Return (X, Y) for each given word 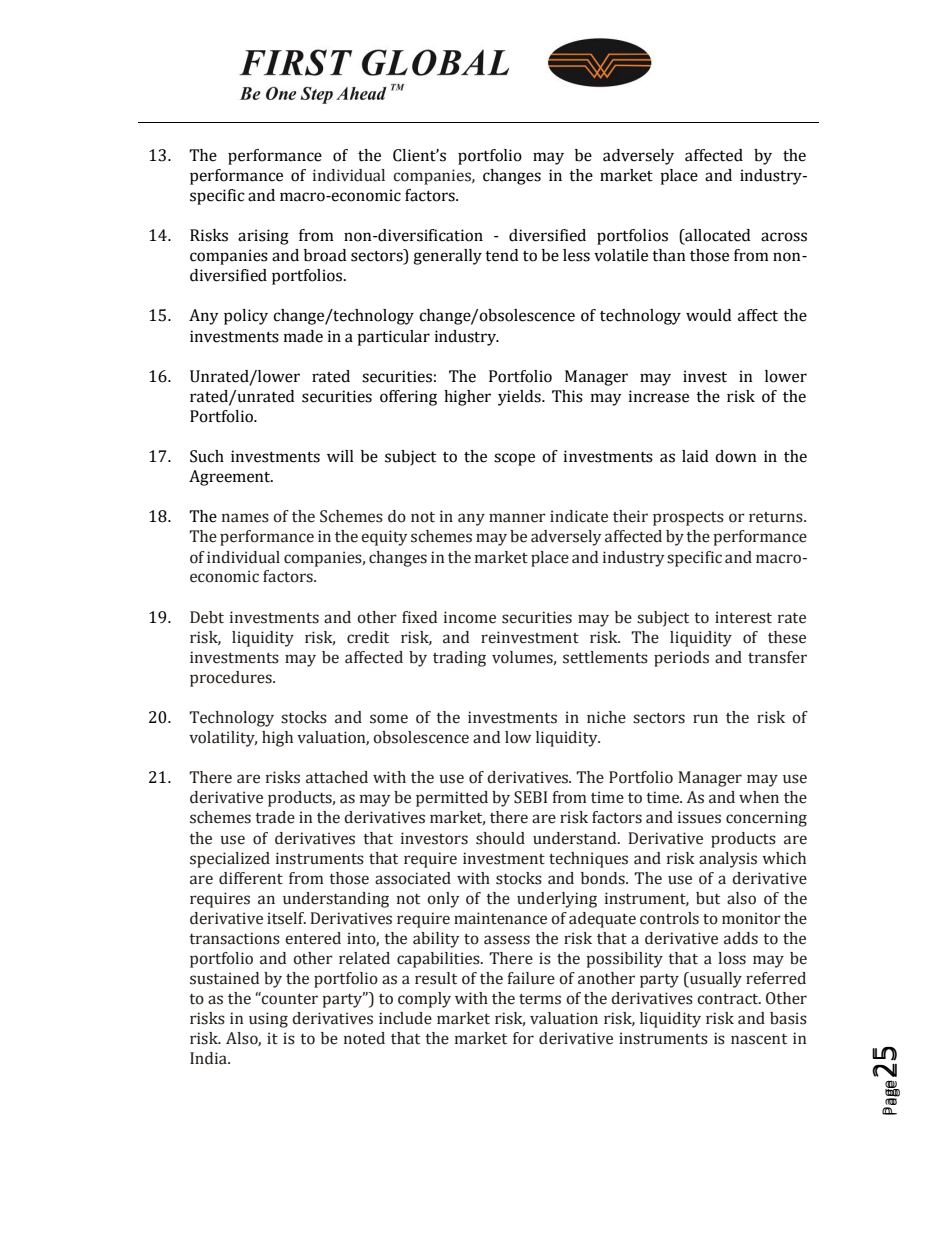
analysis (728, 860)
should (500, 838)
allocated (716, 236)
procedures (232, 679)
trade (275, 817)
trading (459, 659)
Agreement (231, 478)
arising (263, 237)
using (268, 1020)
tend (501, 255)
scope (514, 459)
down (736, 456)
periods (681, 659)
